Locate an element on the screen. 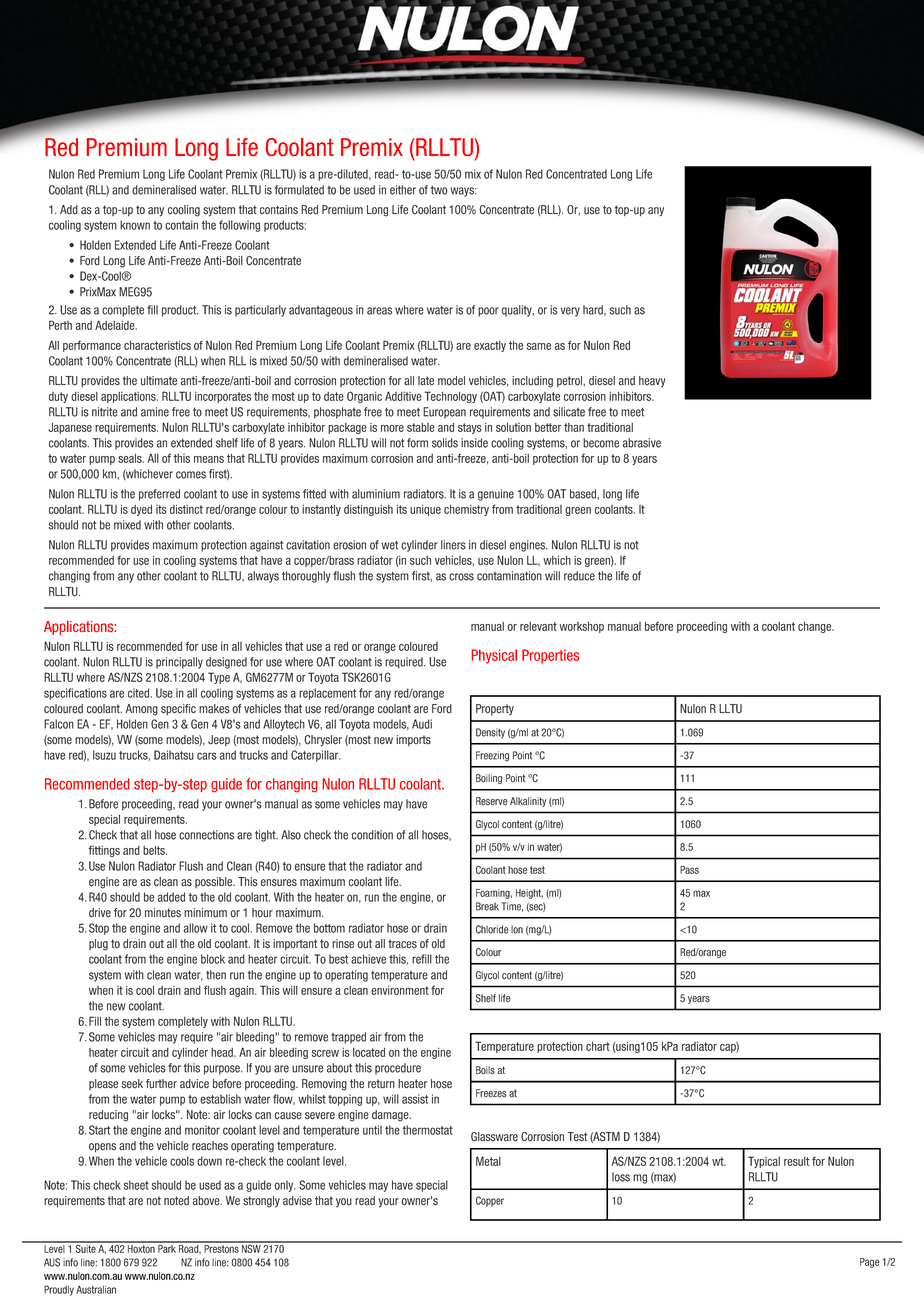 The height and width of the screenshot is (1308, 924). very is located at coordinates (570, 312).
